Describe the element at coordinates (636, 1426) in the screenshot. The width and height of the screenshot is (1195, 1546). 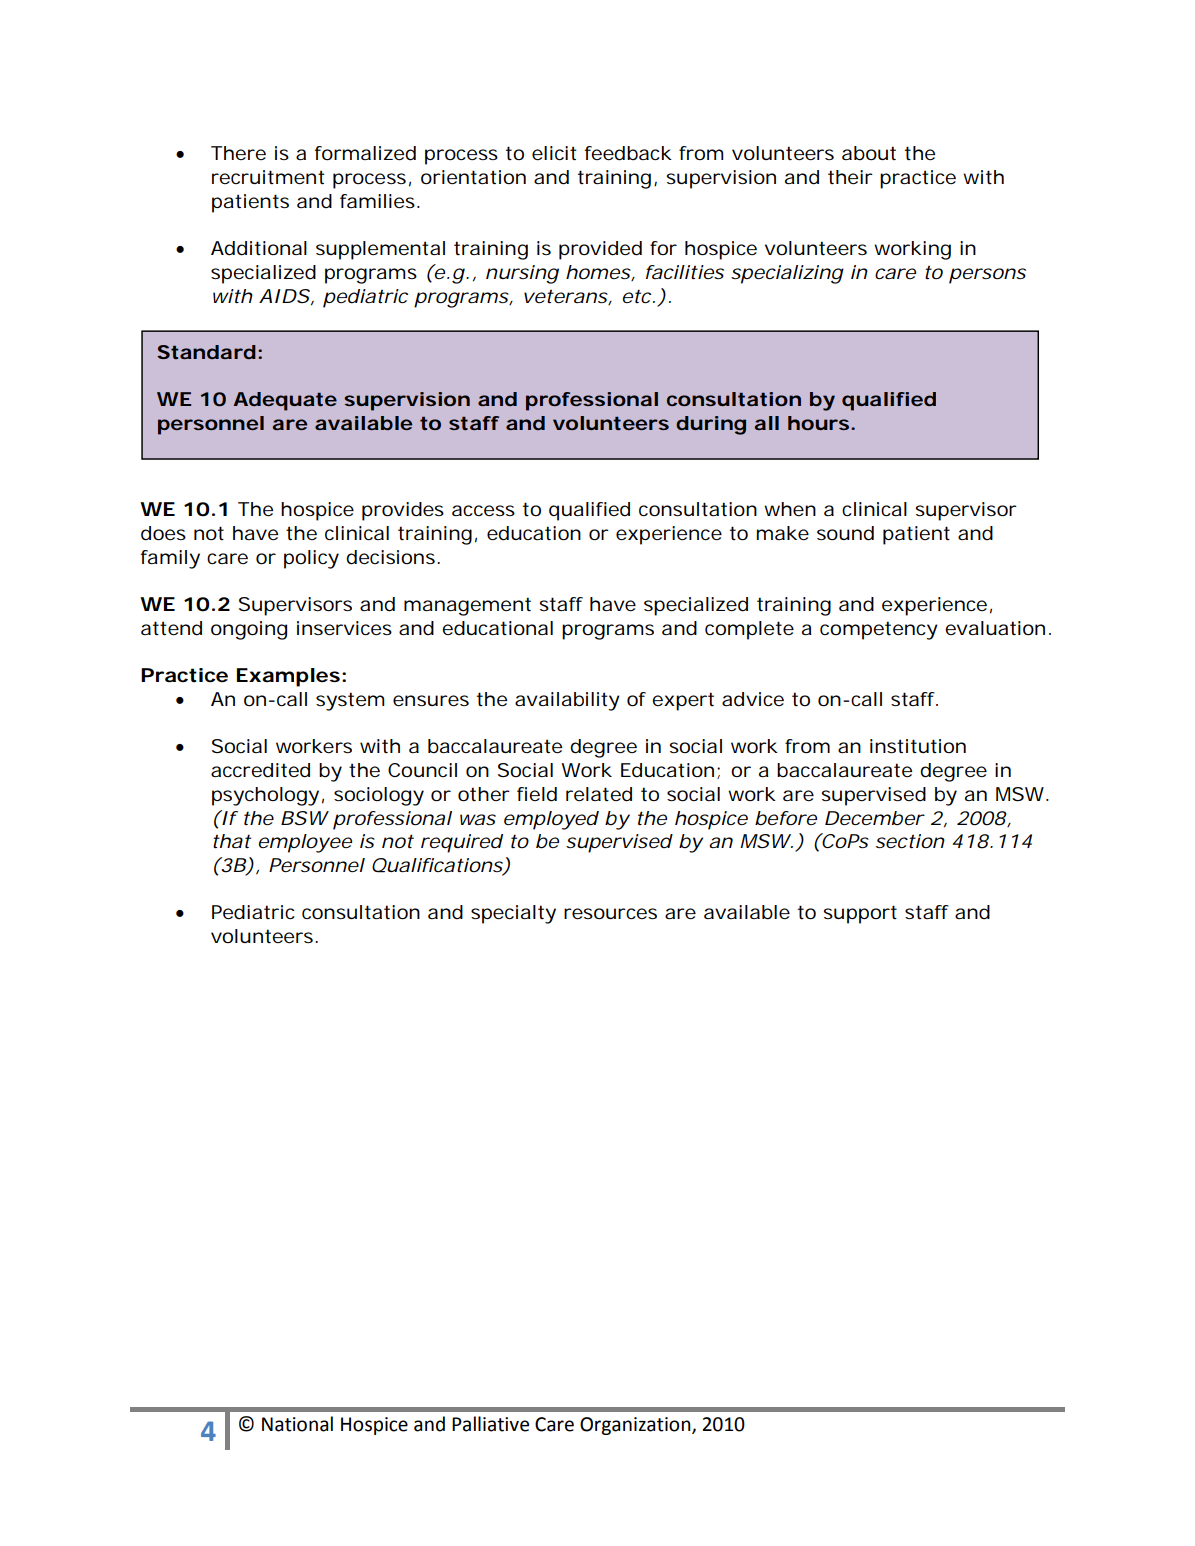
I see `Organization` at that location.
